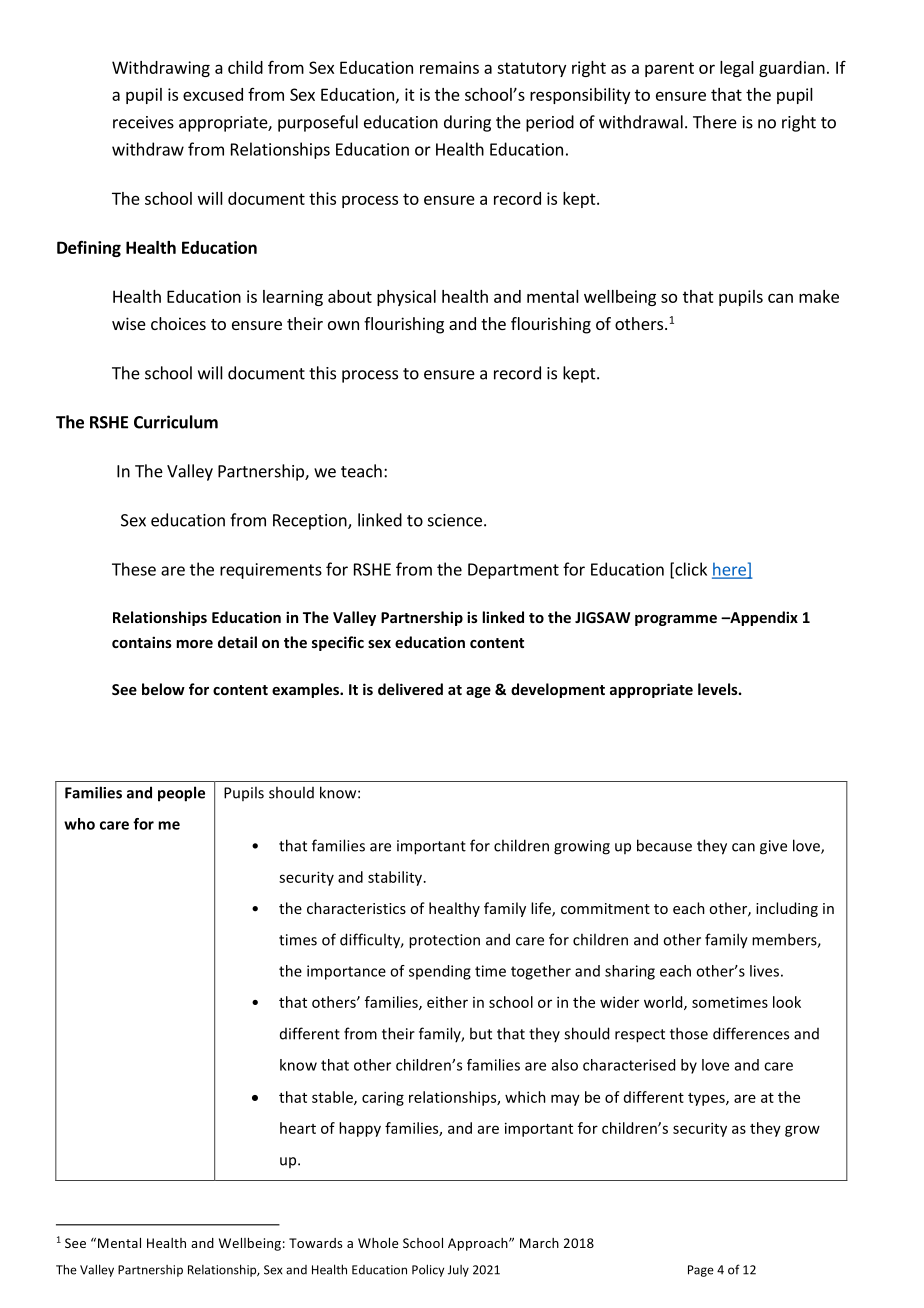 Image resolution: width=924 pixels, height=1308 pixels. What do you see at coordinates (455, 520) in the screenshot?
I see `science` at bounding box center [455, 520].
